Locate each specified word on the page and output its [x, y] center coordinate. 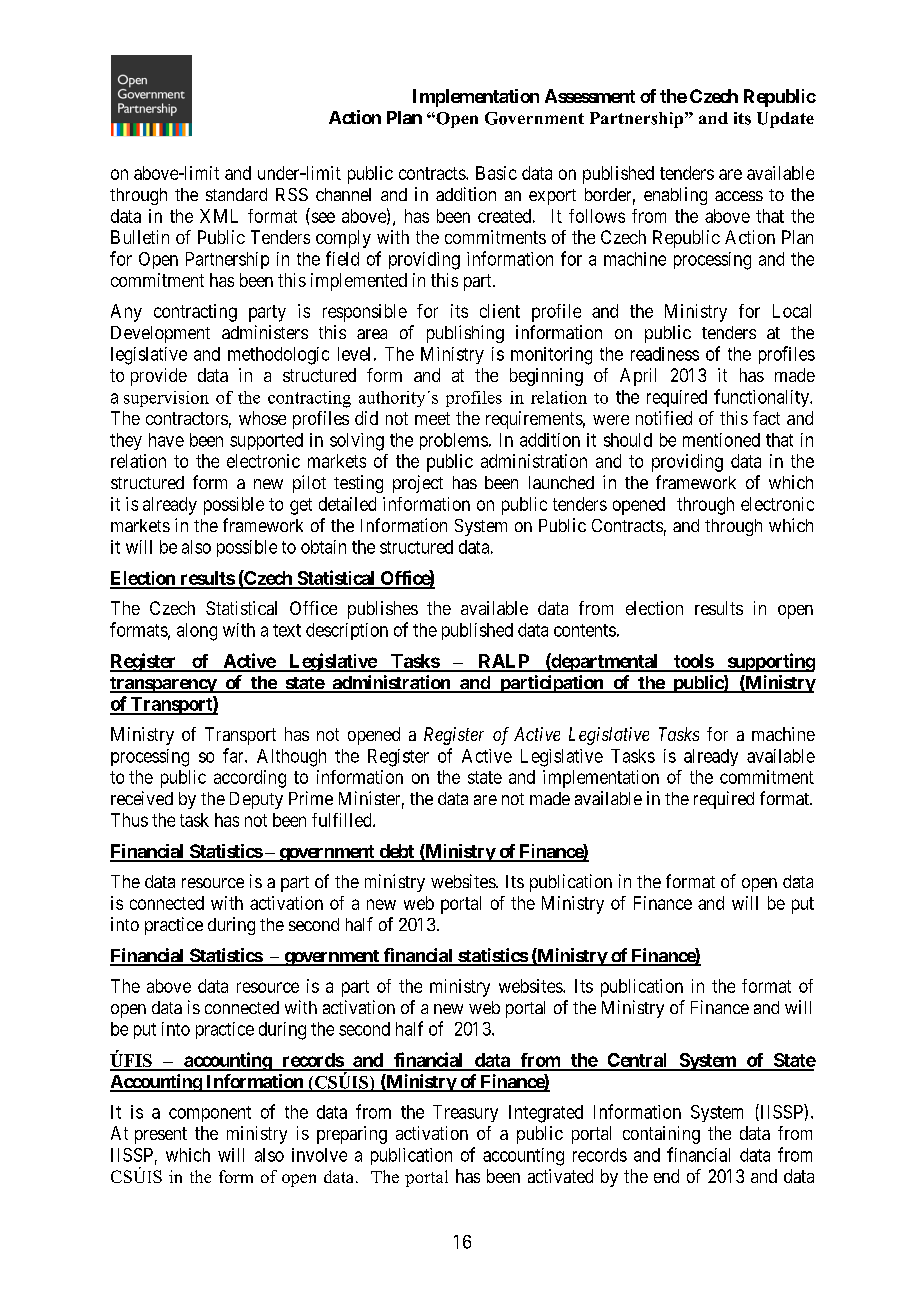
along [197, 632]
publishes [383, 610]
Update [785, 120]
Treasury [465, 1113]
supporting [770, 662]
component [210, 1114]
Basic [496, 173]
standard [236, 194]
